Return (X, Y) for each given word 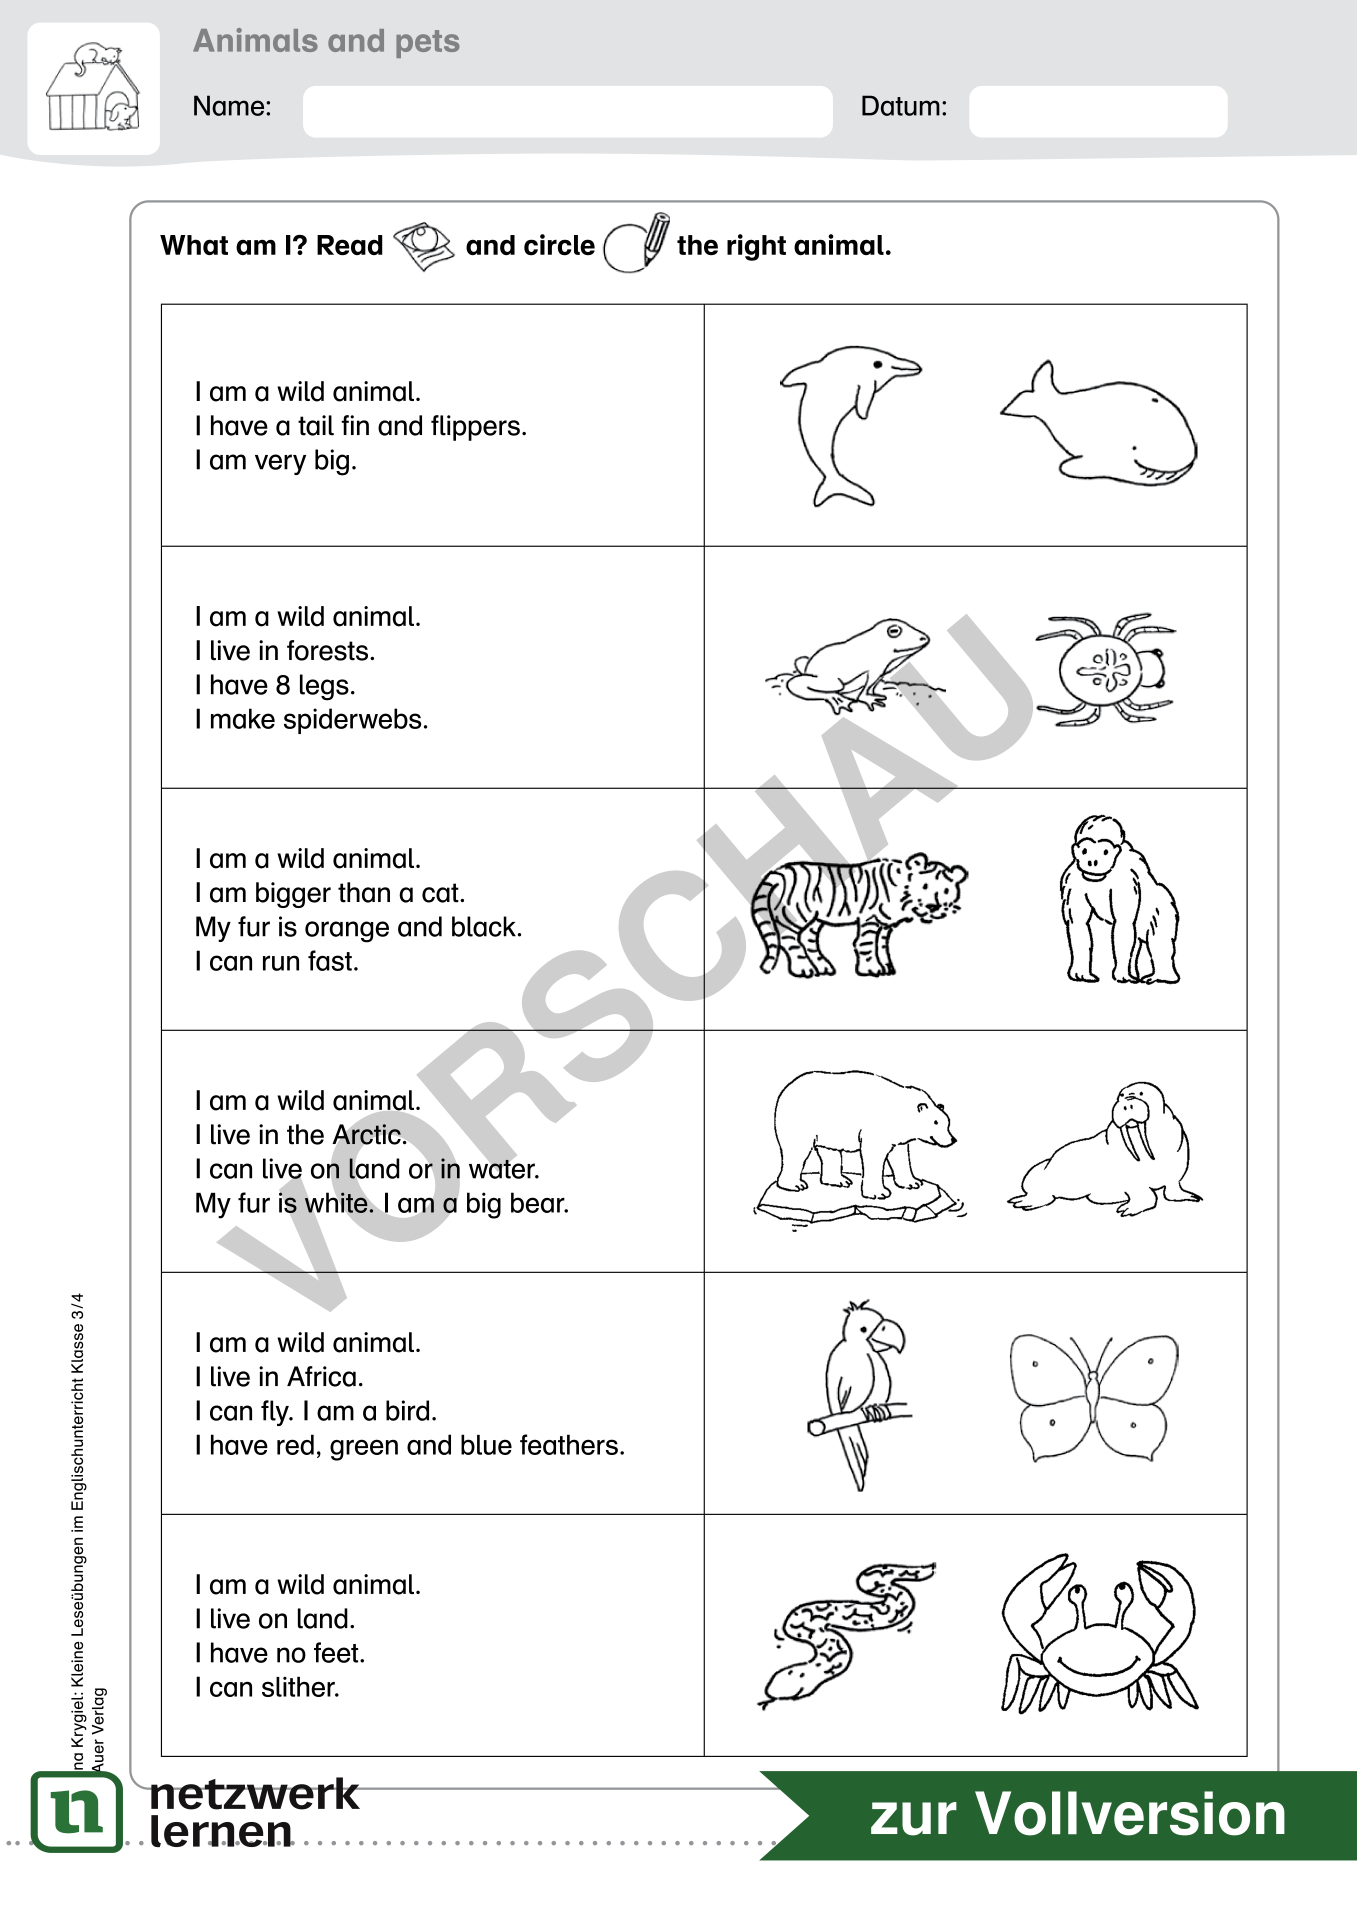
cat (441, 893)
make (243, 718)
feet (337, 1652)
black (484, 926)
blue (486, 1444)
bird (407, 1410)
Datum (901, 105)
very (280, 464)
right (756, 247)
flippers (475, 428)
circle (559, 245)
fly (276, 1413)
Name (230, 105)
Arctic (366, 1134)
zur (914, 1819)
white (337, 1202)
